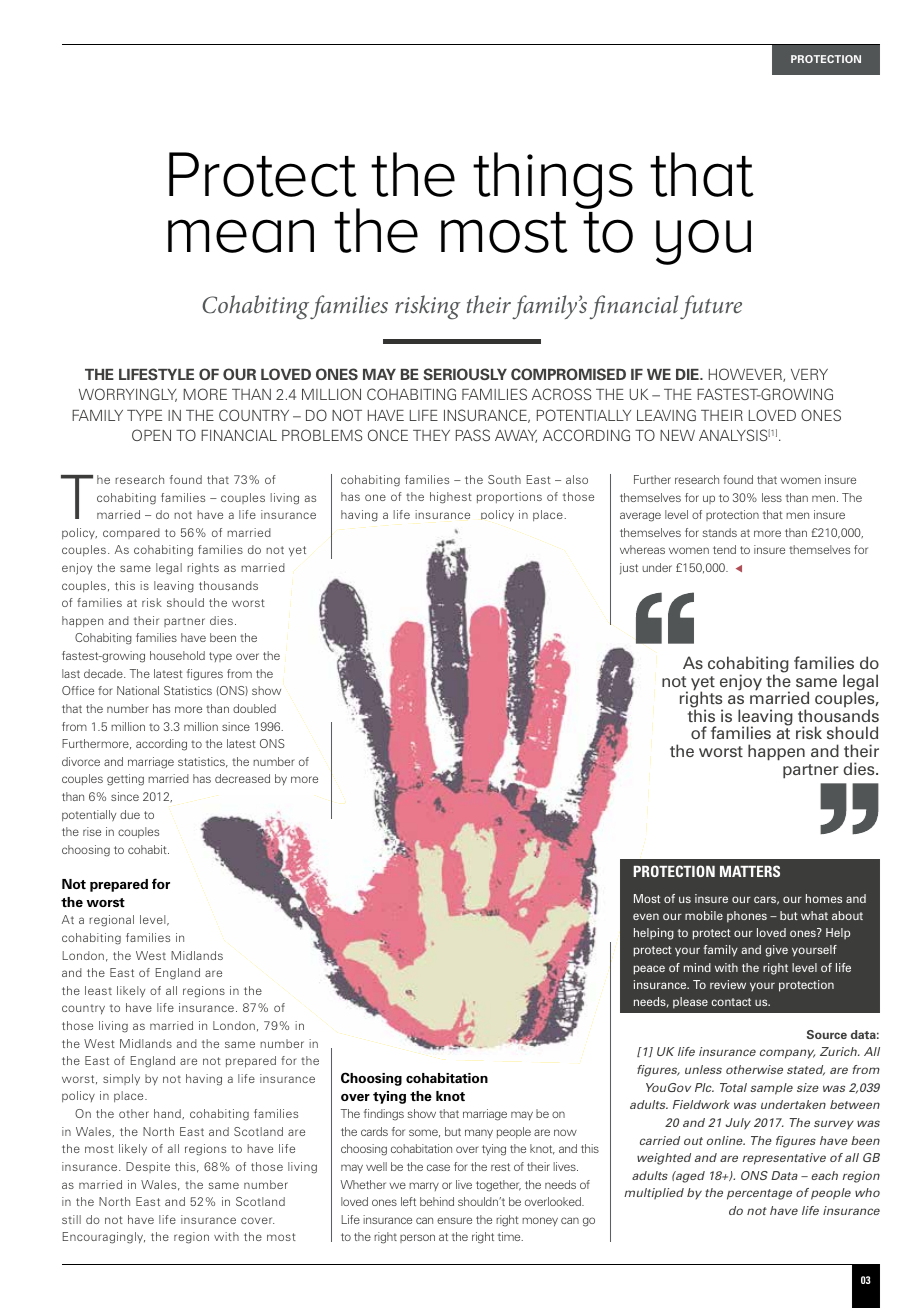 Image resolution: width=924 pixels, height=1308 pixels. What do you see at coordinates (759, 1194) in the document?
I see `percentage` at bounding box center [759, 1194].
